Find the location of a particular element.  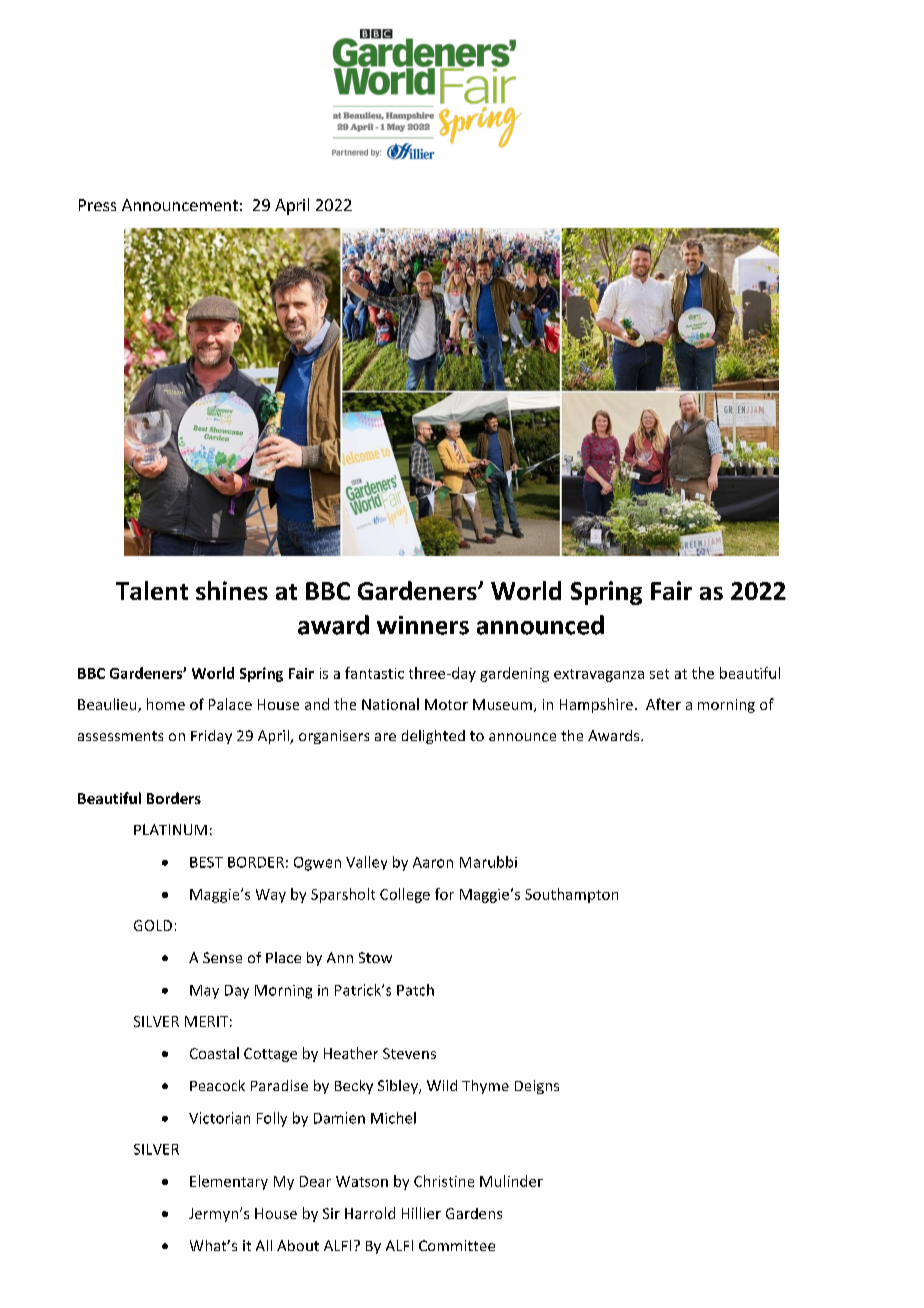

National is located at coordinates (390, 704).
